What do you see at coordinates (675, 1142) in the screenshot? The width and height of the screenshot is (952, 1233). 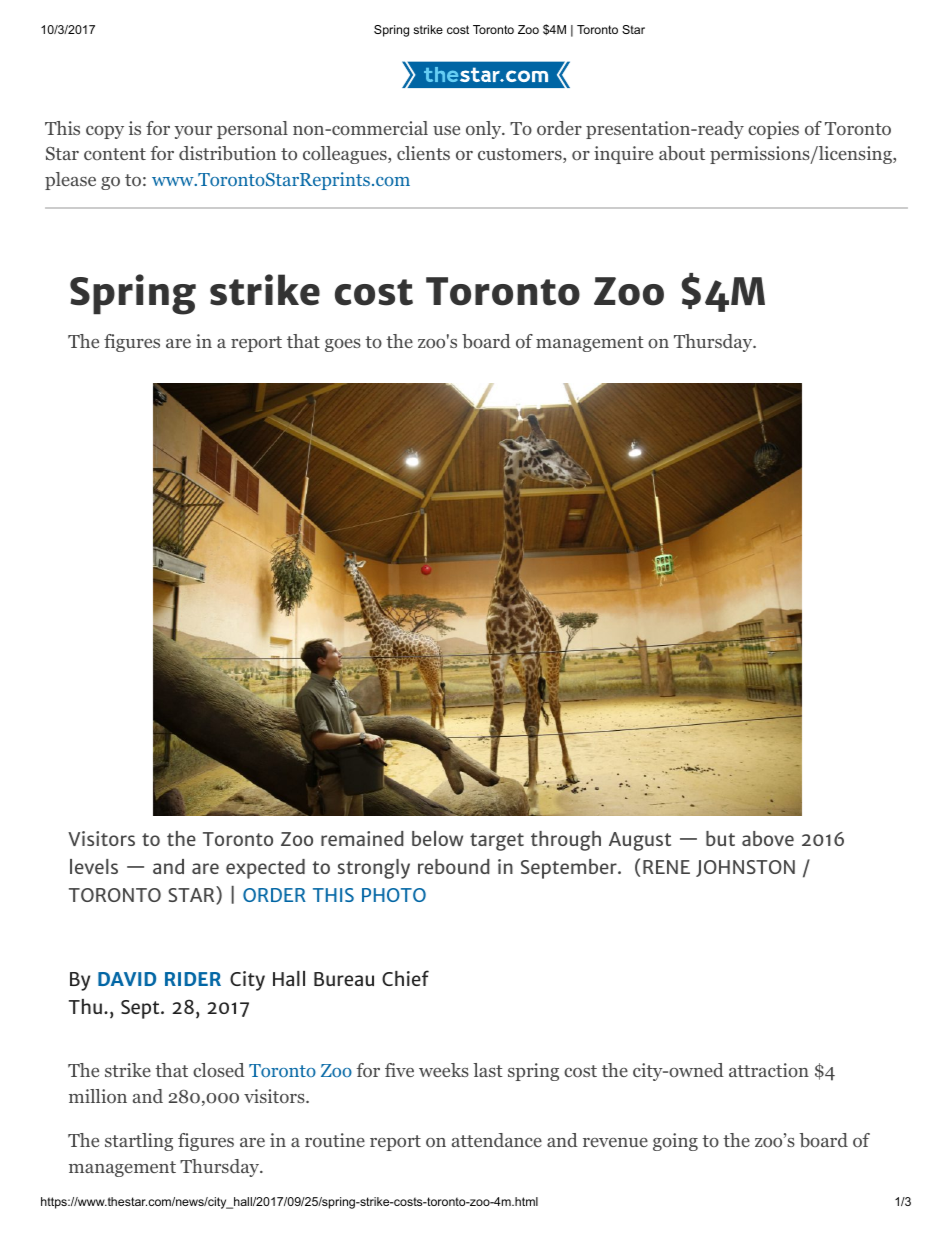 I see `going` at bounding box center [675, 1142].
